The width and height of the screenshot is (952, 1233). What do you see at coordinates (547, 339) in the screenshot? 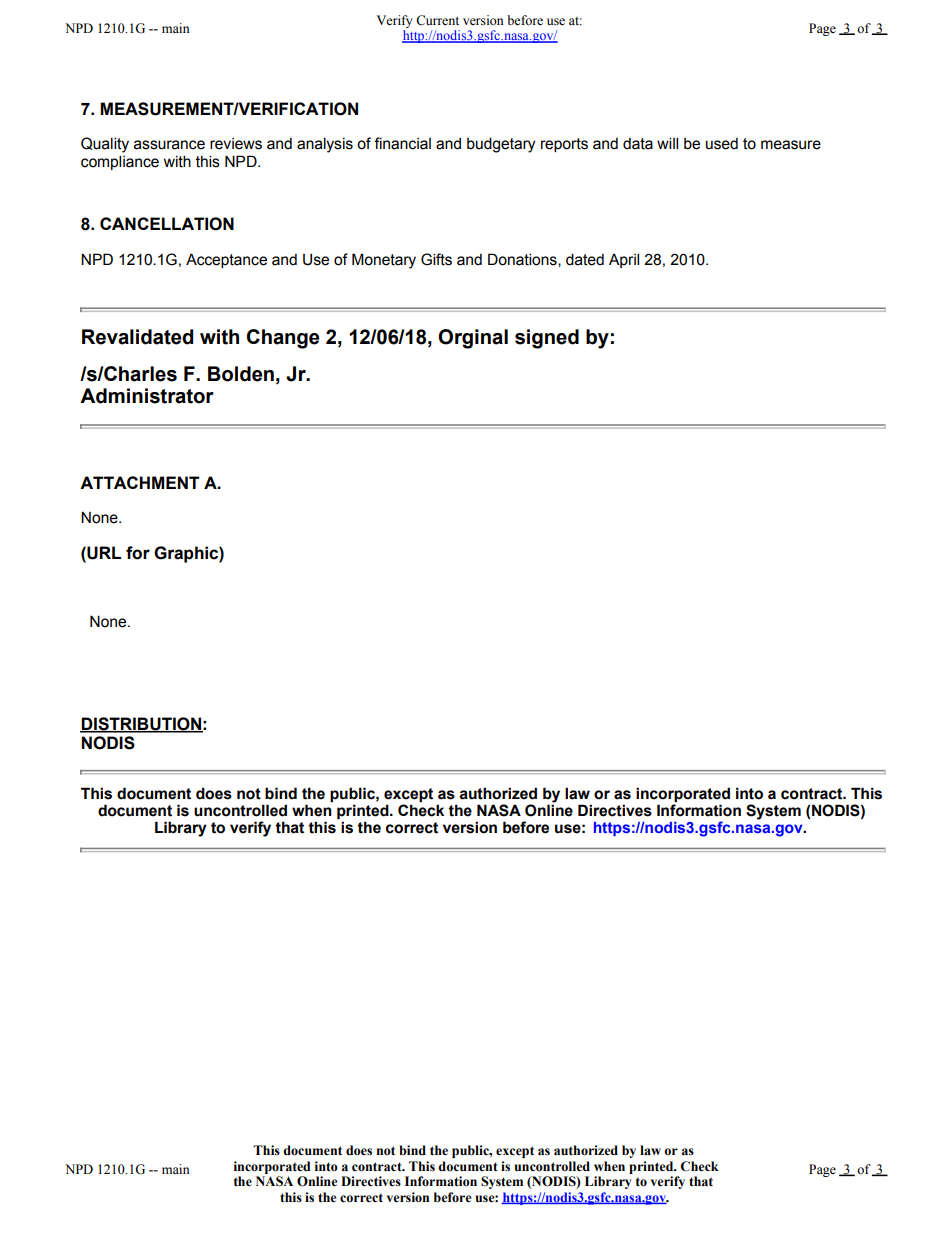
I see `signed` at bounding box center [547, 339].
